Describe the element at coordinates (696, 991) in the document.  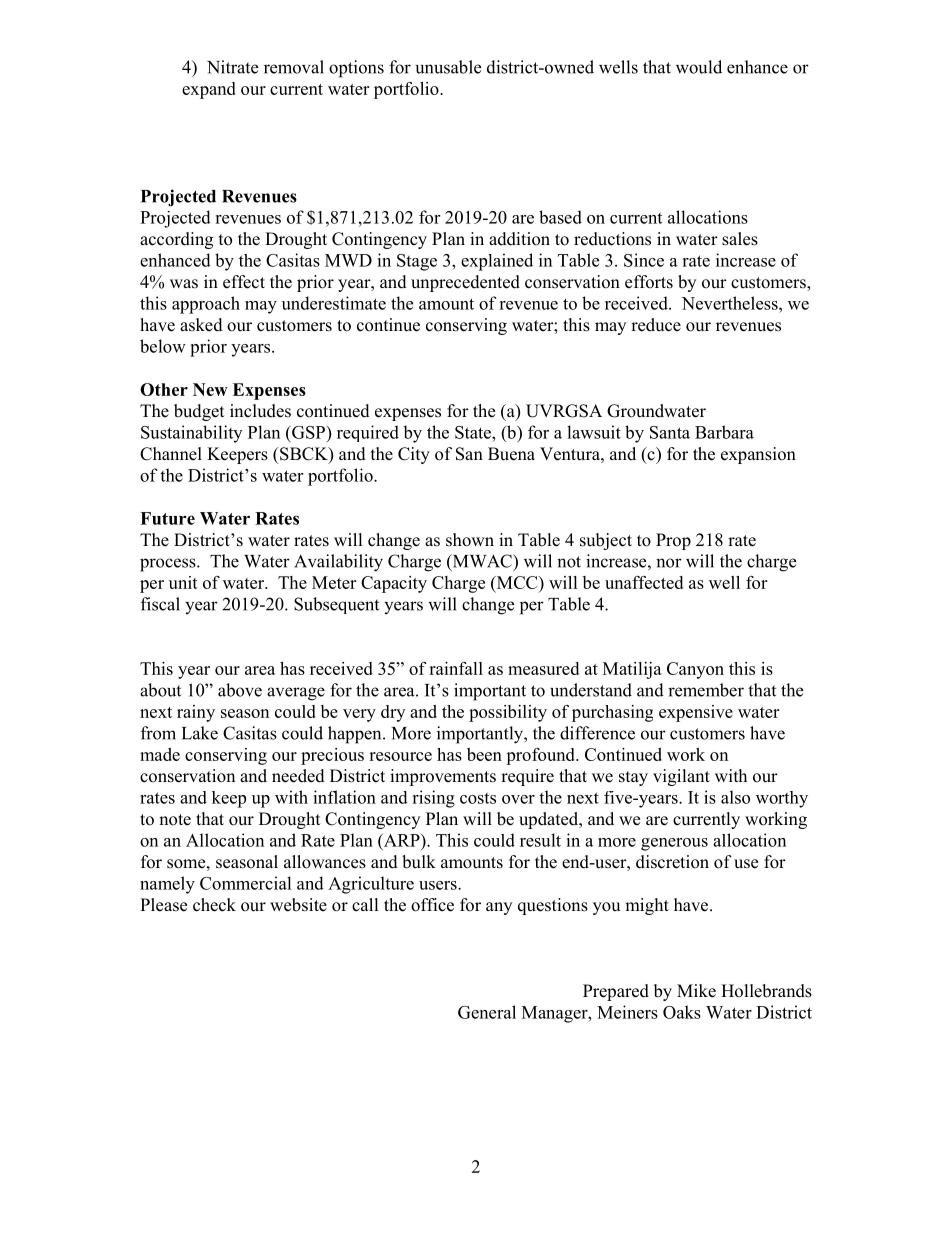
I see `Mike` at that location.
